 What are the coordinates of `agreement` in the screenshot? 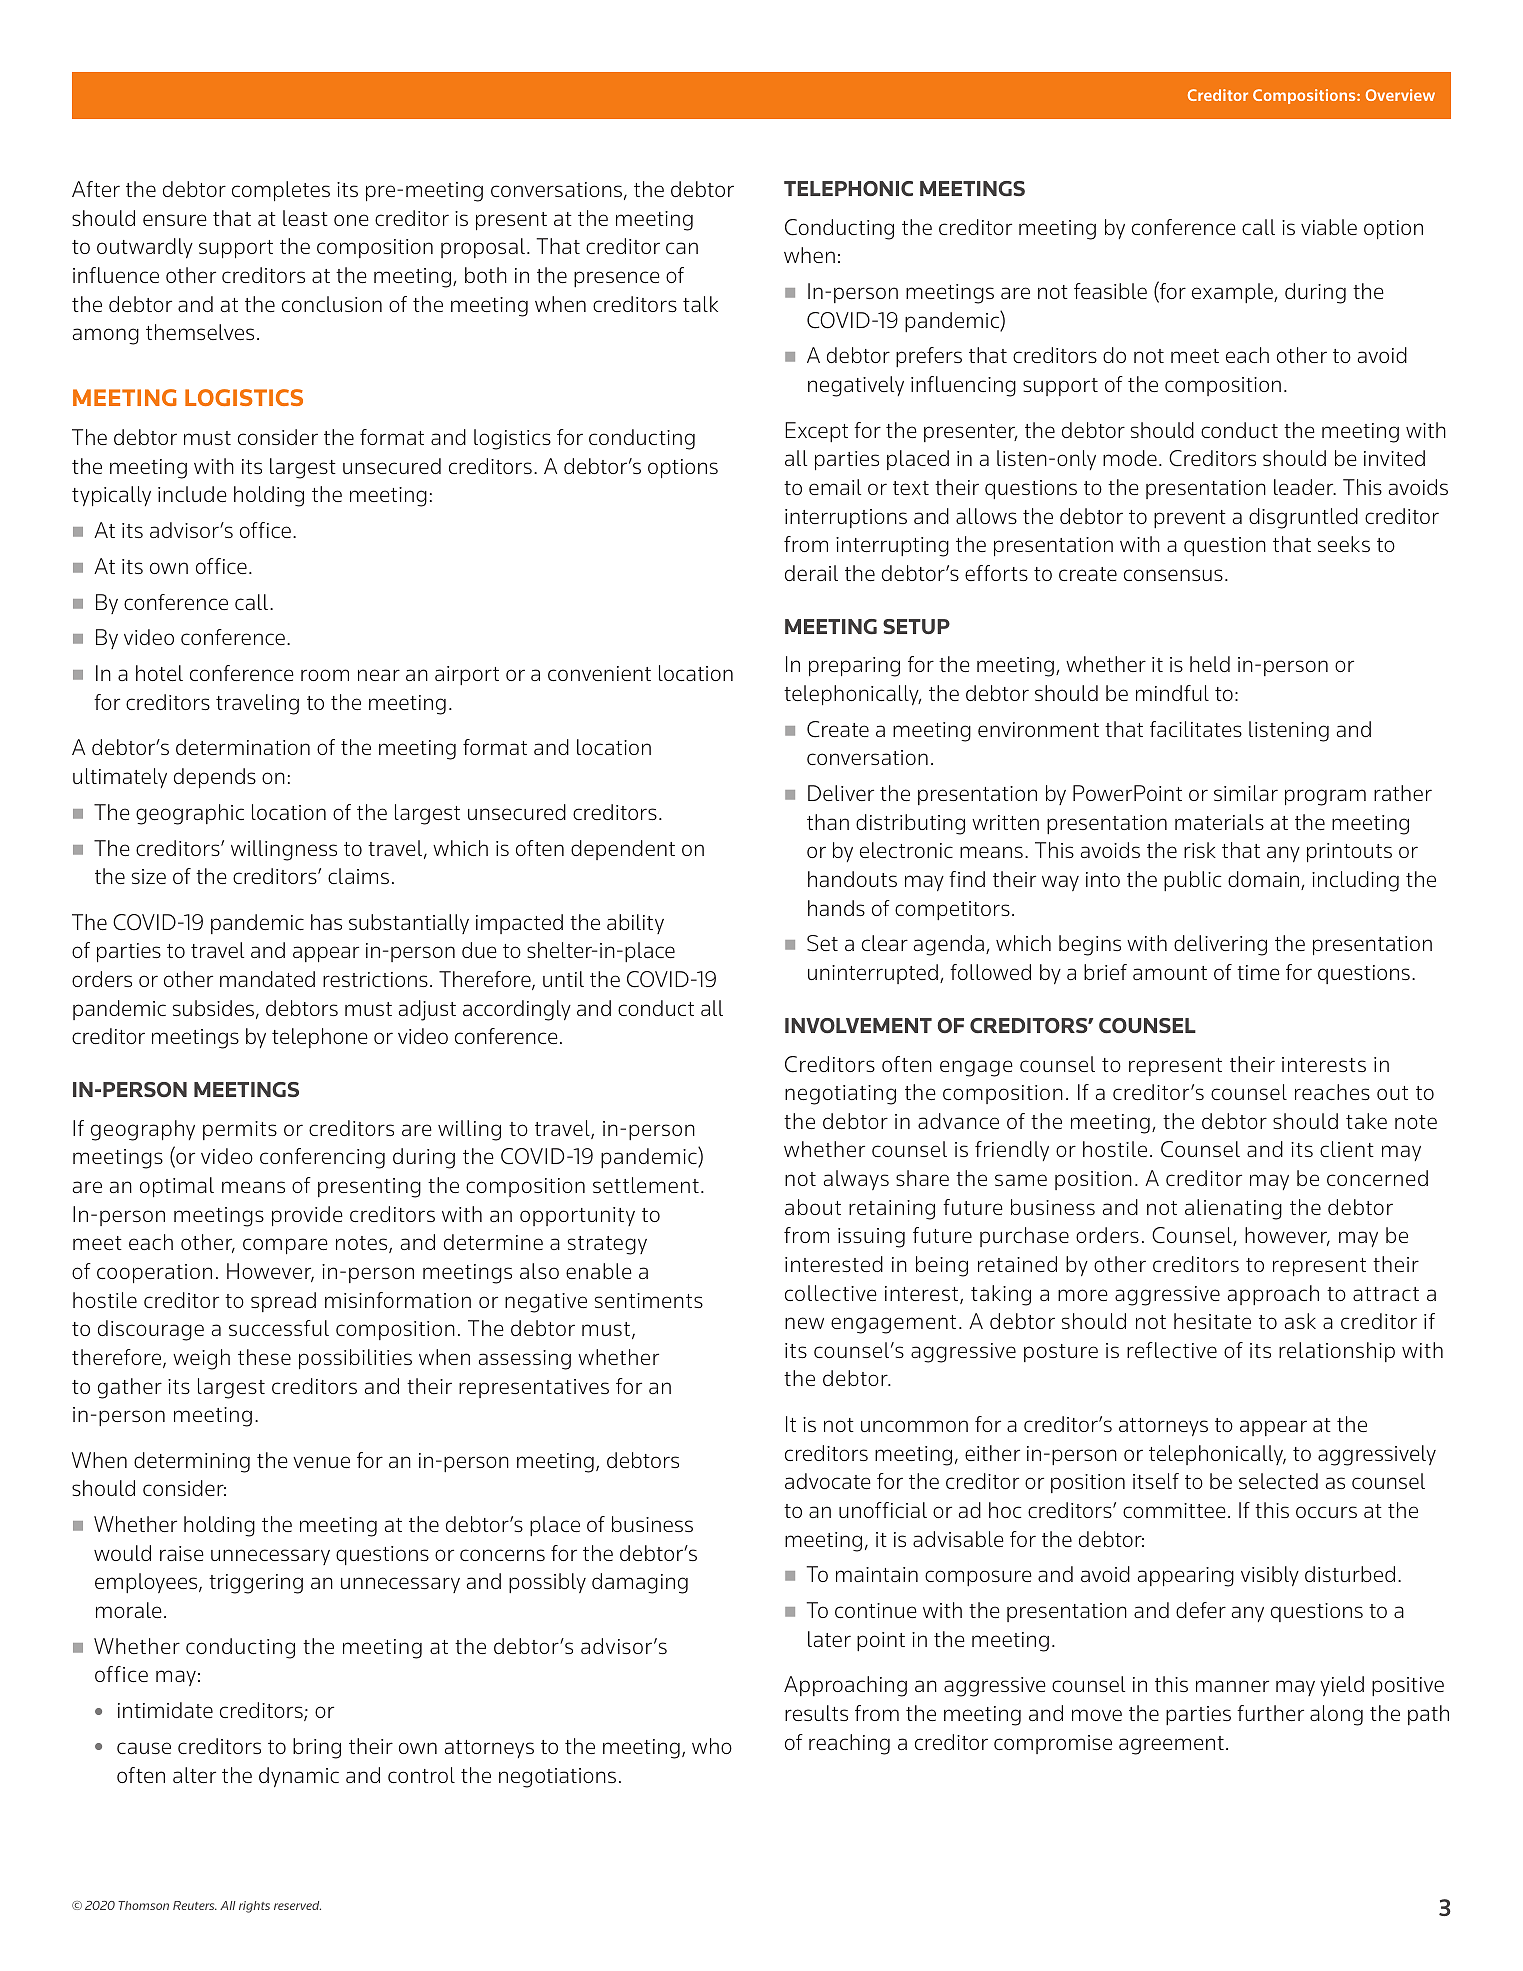 It's located at (1171, 1745).
